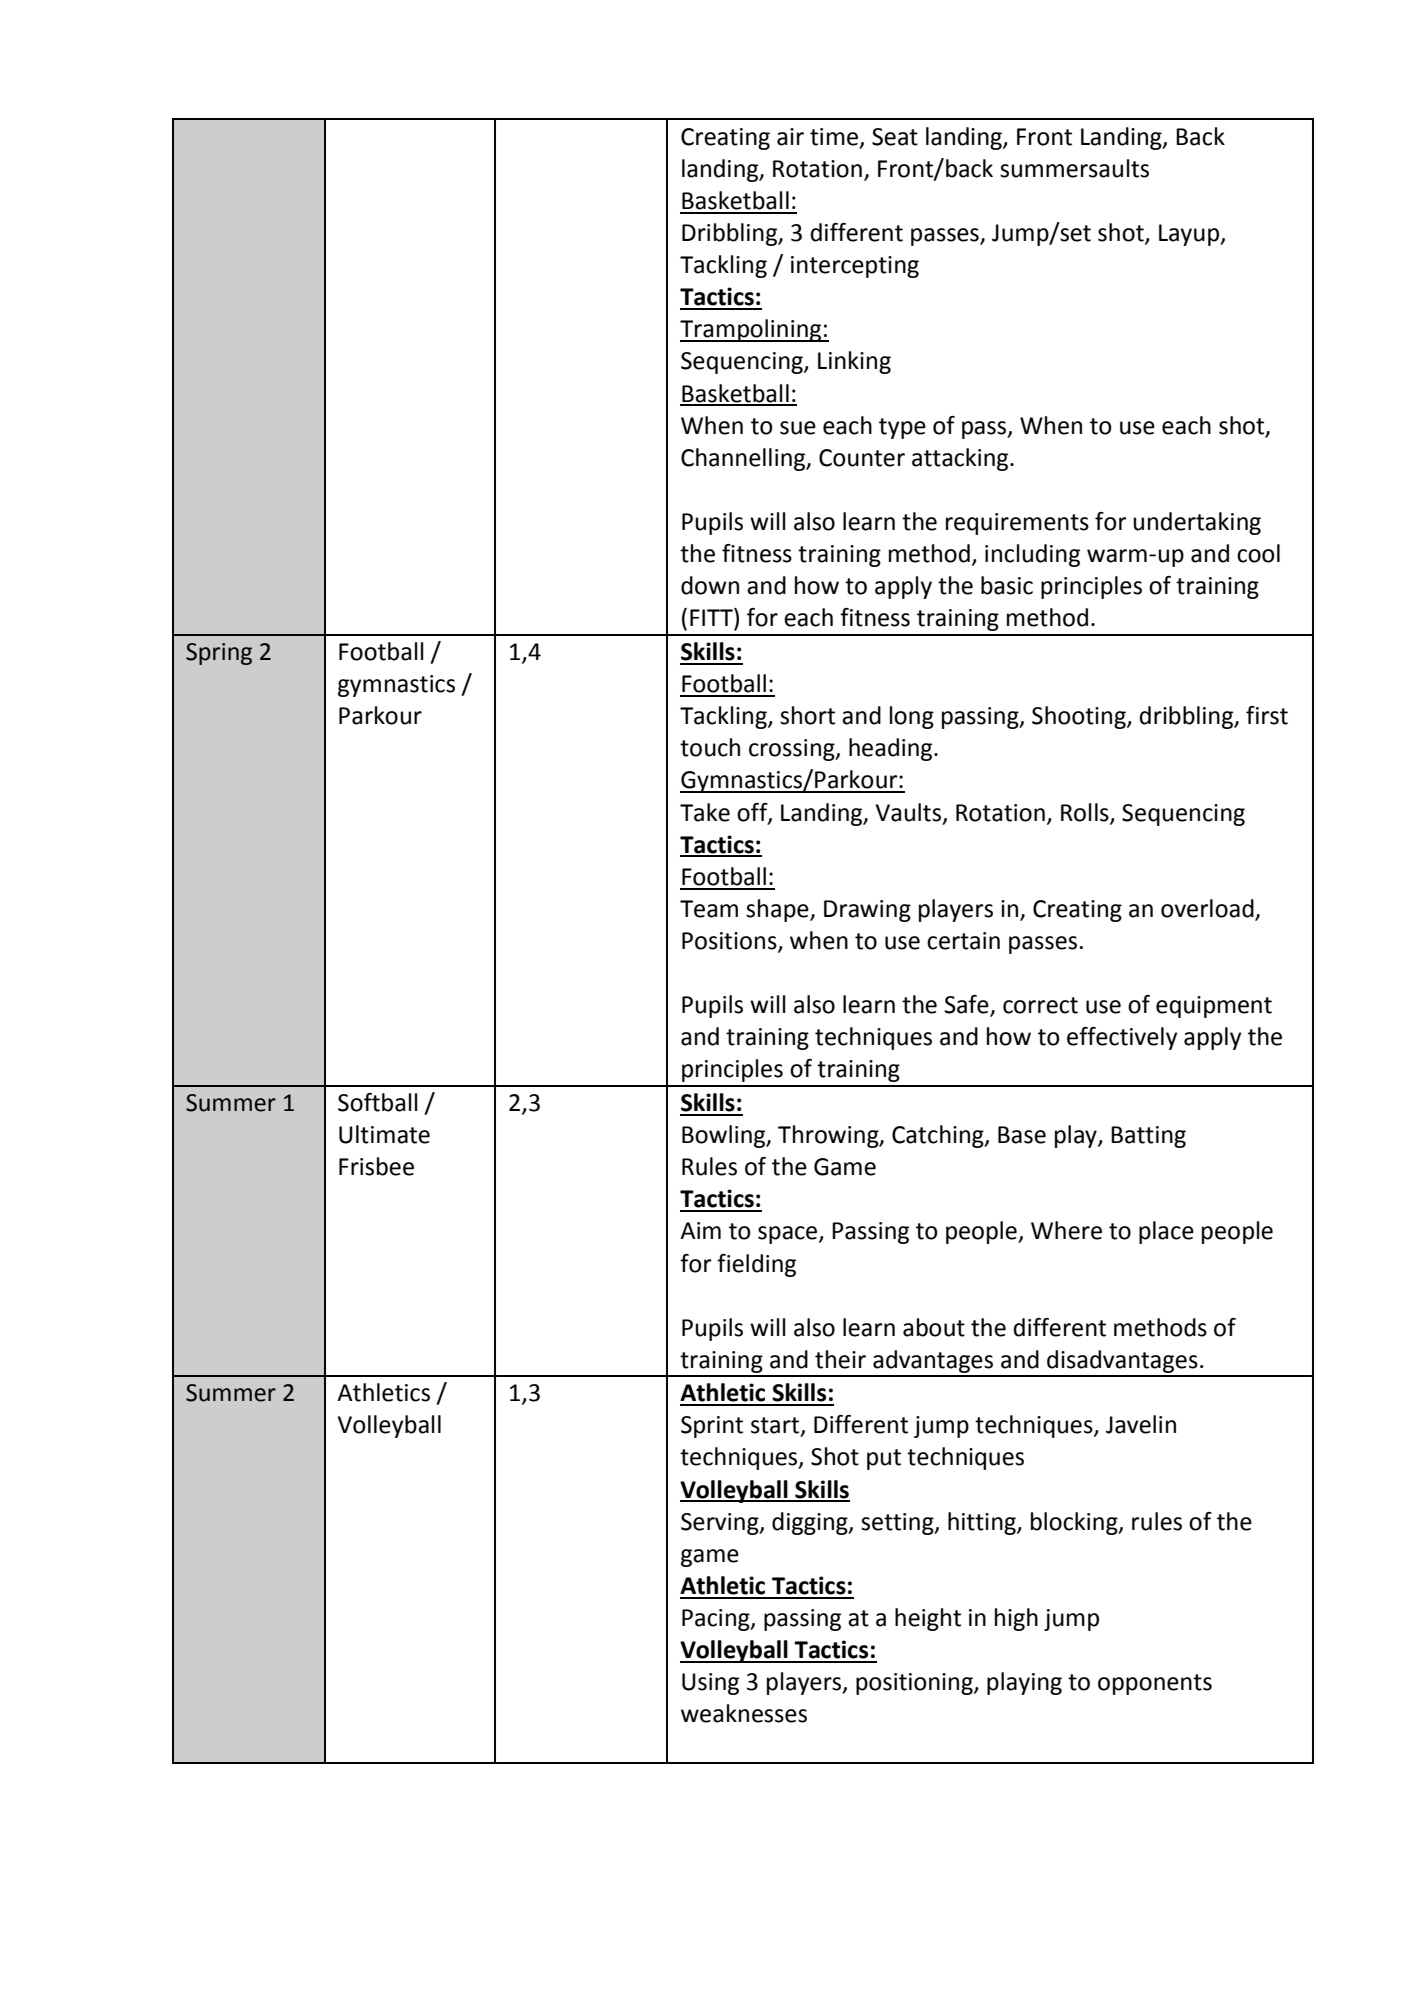 This screenshot has width=1424, height=2014. Describe the element at coordinates (219, 654) in the screenshot. I see `Spring` at that location.
